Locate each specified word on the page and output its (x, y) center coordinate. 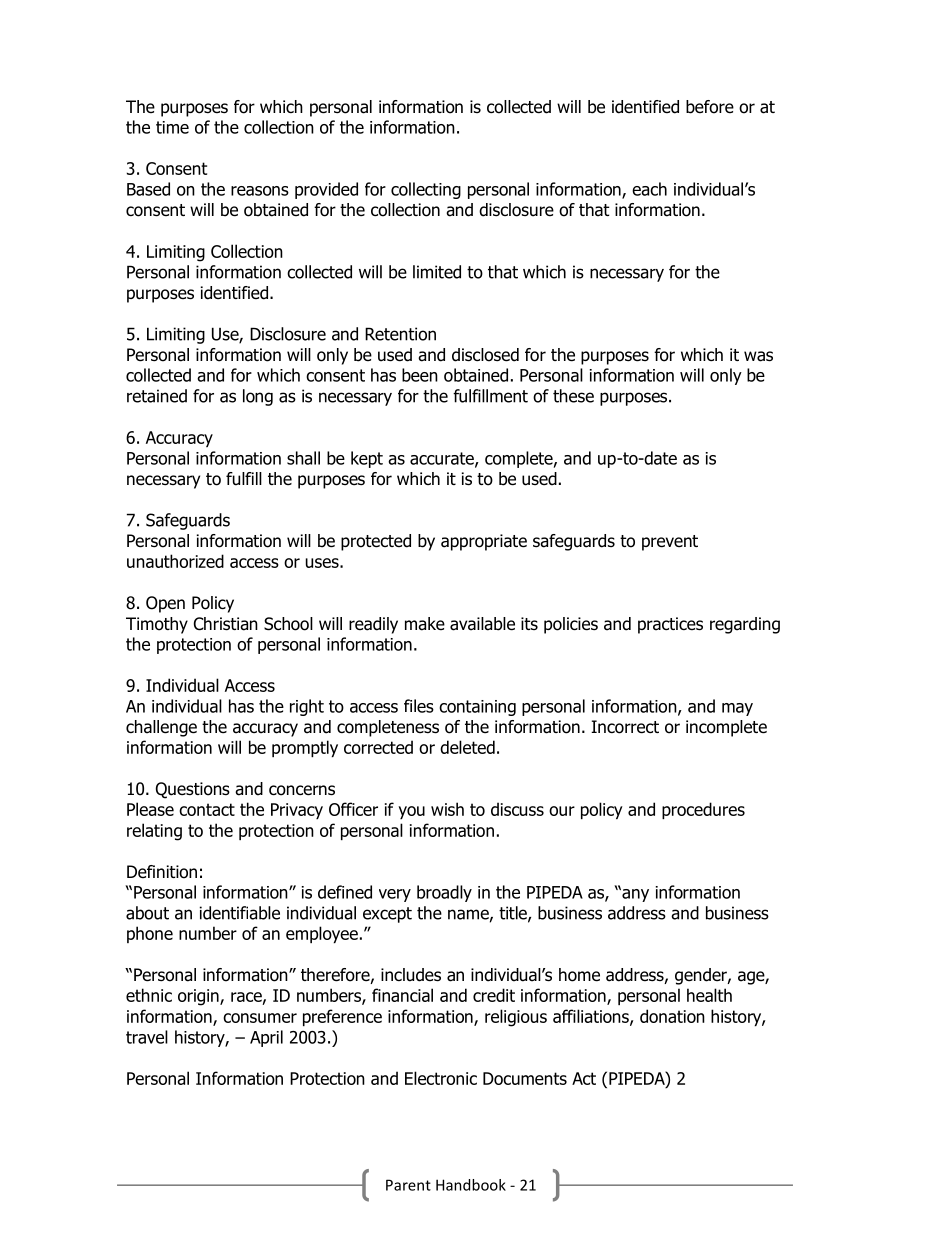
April (266, 1038)
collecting (426, 190)
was (758, 356)
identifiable (240, 913)
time (172, 127)
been (420, 375)
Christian (226, 624)
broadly (444, 893)
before (710, 107)
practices (670, 625)
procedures (703, 810)
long (258, 397)
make (425, 624)
